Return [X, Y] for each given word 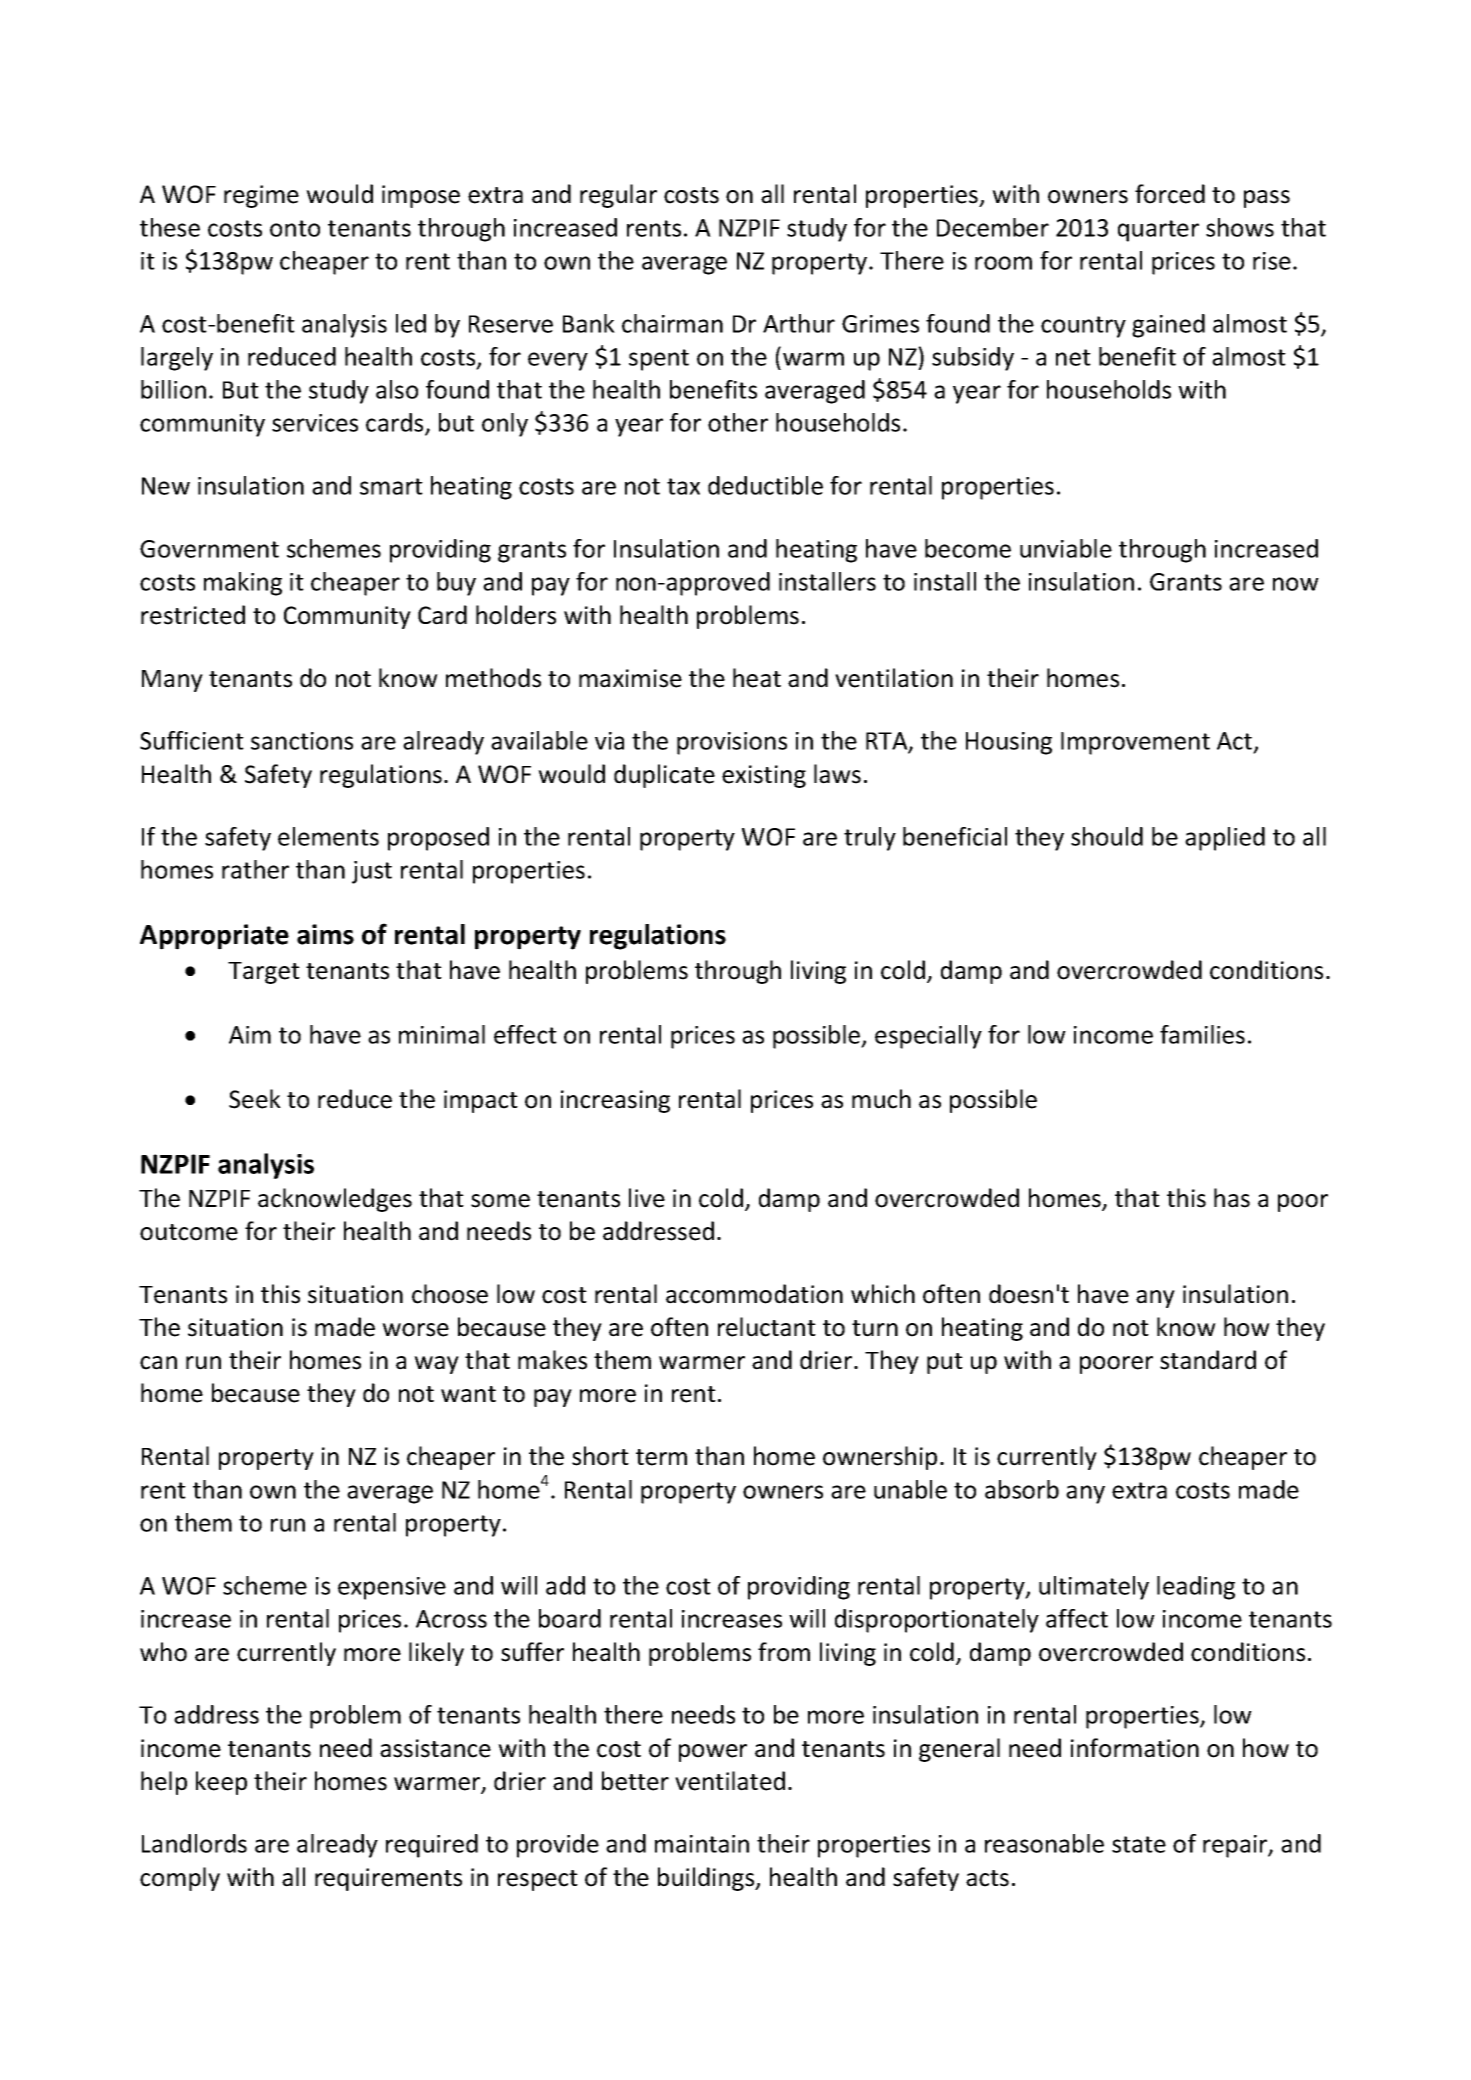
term [661, 1457]
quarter [1158, 231]
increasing [615, 1101]
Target [264, 973]
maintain [702, 1844]
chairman [672, 323]
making [243, 584]
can [158, 1363]
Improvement [1135, 743]
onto [295, 228]
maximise [630, 678]
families [1202, 1034]
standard [1208, 1360]
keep [221, 1783]
